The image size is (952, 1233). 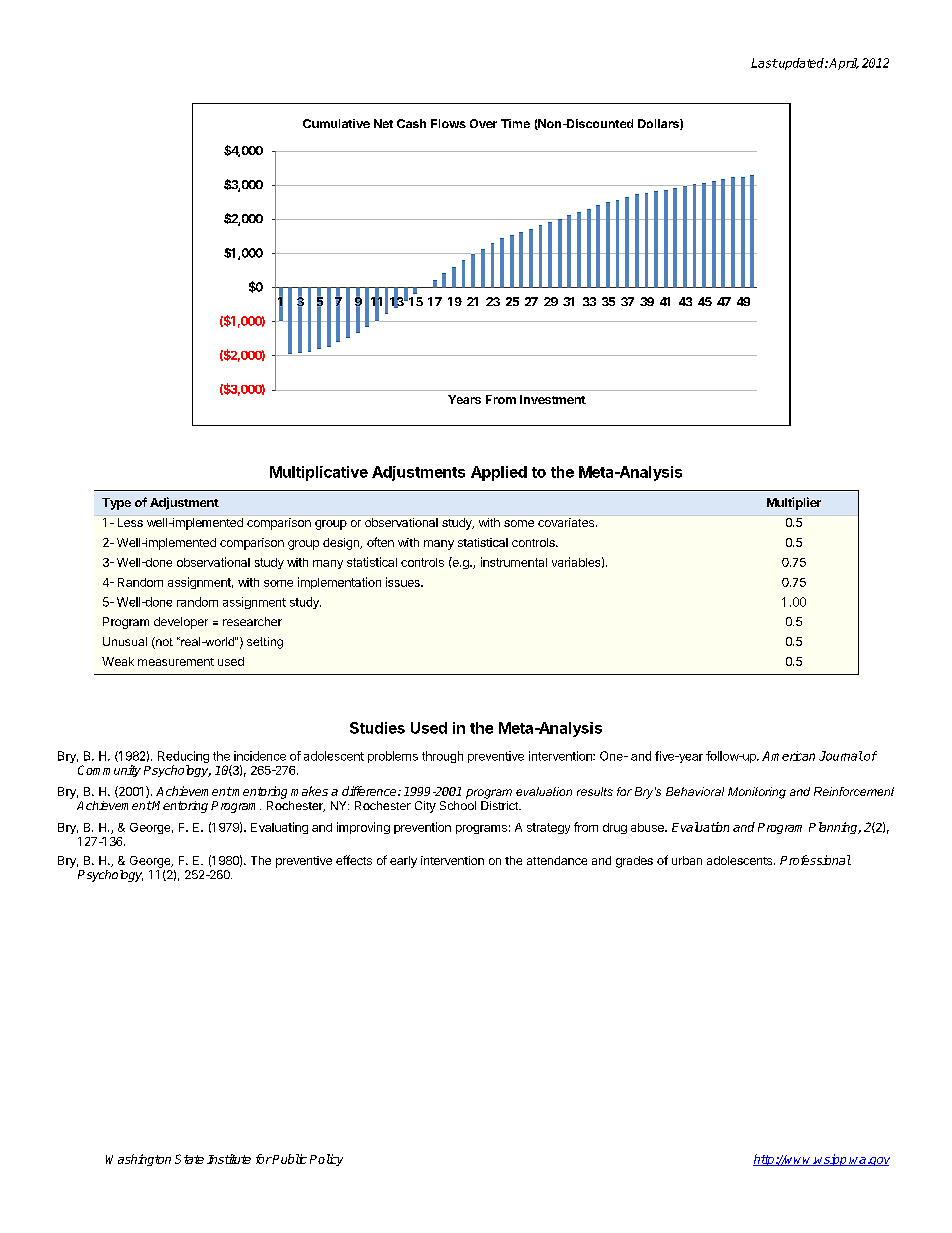 What do you see at coordinates (794, 503) in the page?
I see `Multiplier` at bounding box center [794, 503].
